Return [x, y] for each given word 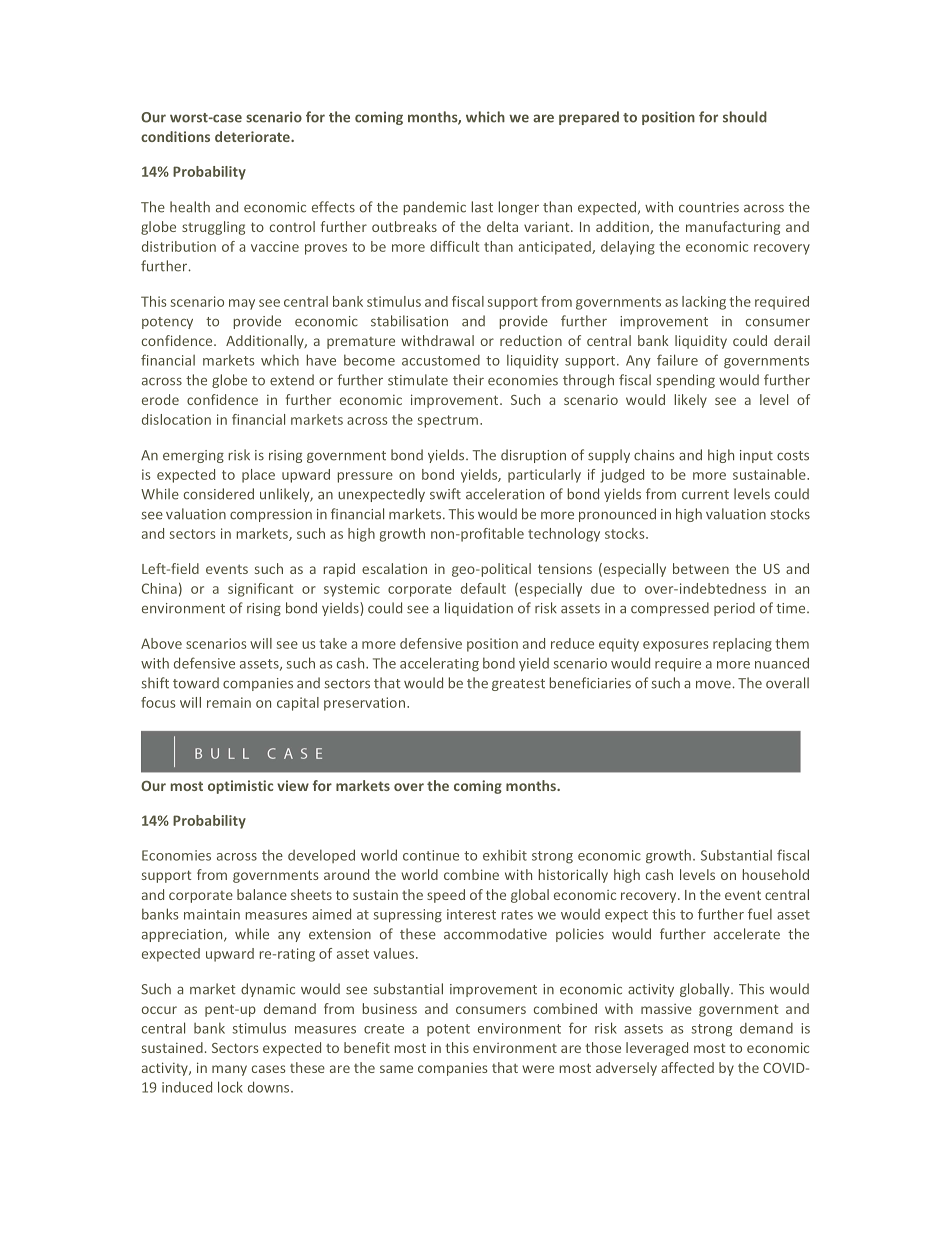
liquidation [479, 609]
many [229, 1070]
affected [687, 1067]
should [745, 117]
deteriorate [253, 136]
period [734, 609]
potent [448, 1030]
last [482, 207]
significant [260, 590]
